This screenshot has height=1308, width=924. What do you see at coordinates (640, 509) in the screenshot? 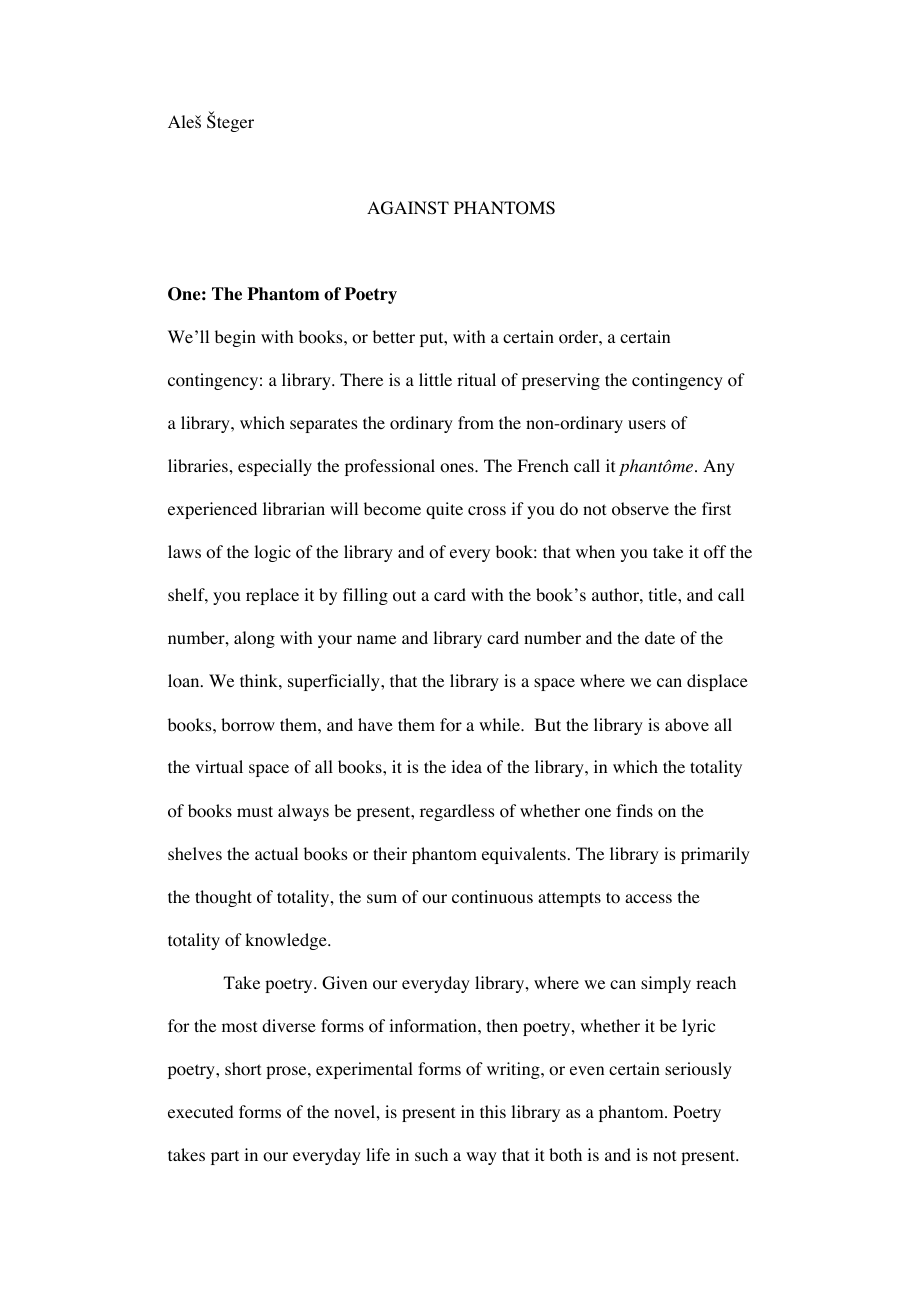
I see `observe` at bounding box center [640, 509].
